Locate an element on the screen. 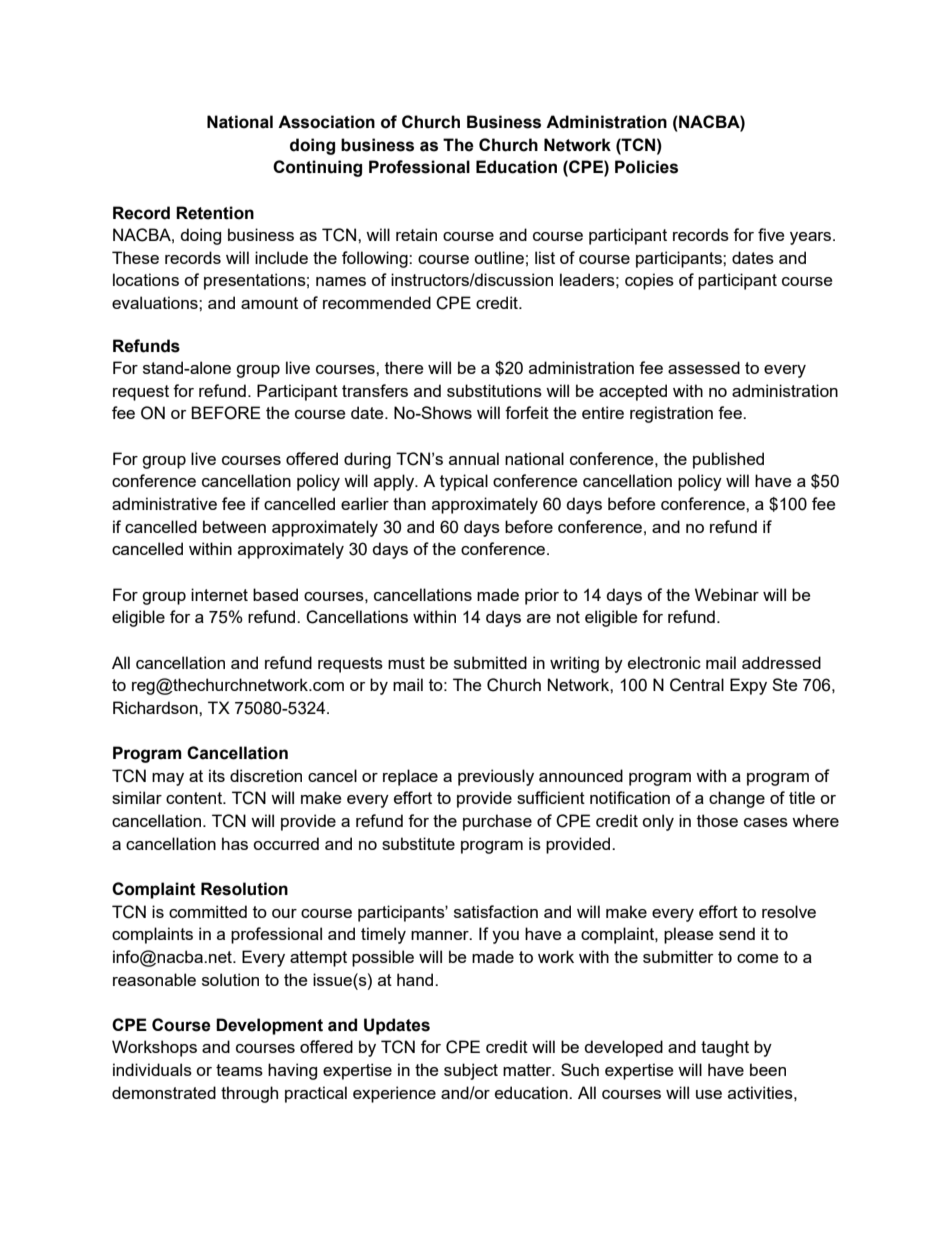  teams is located at coordinates (239, 1070).
